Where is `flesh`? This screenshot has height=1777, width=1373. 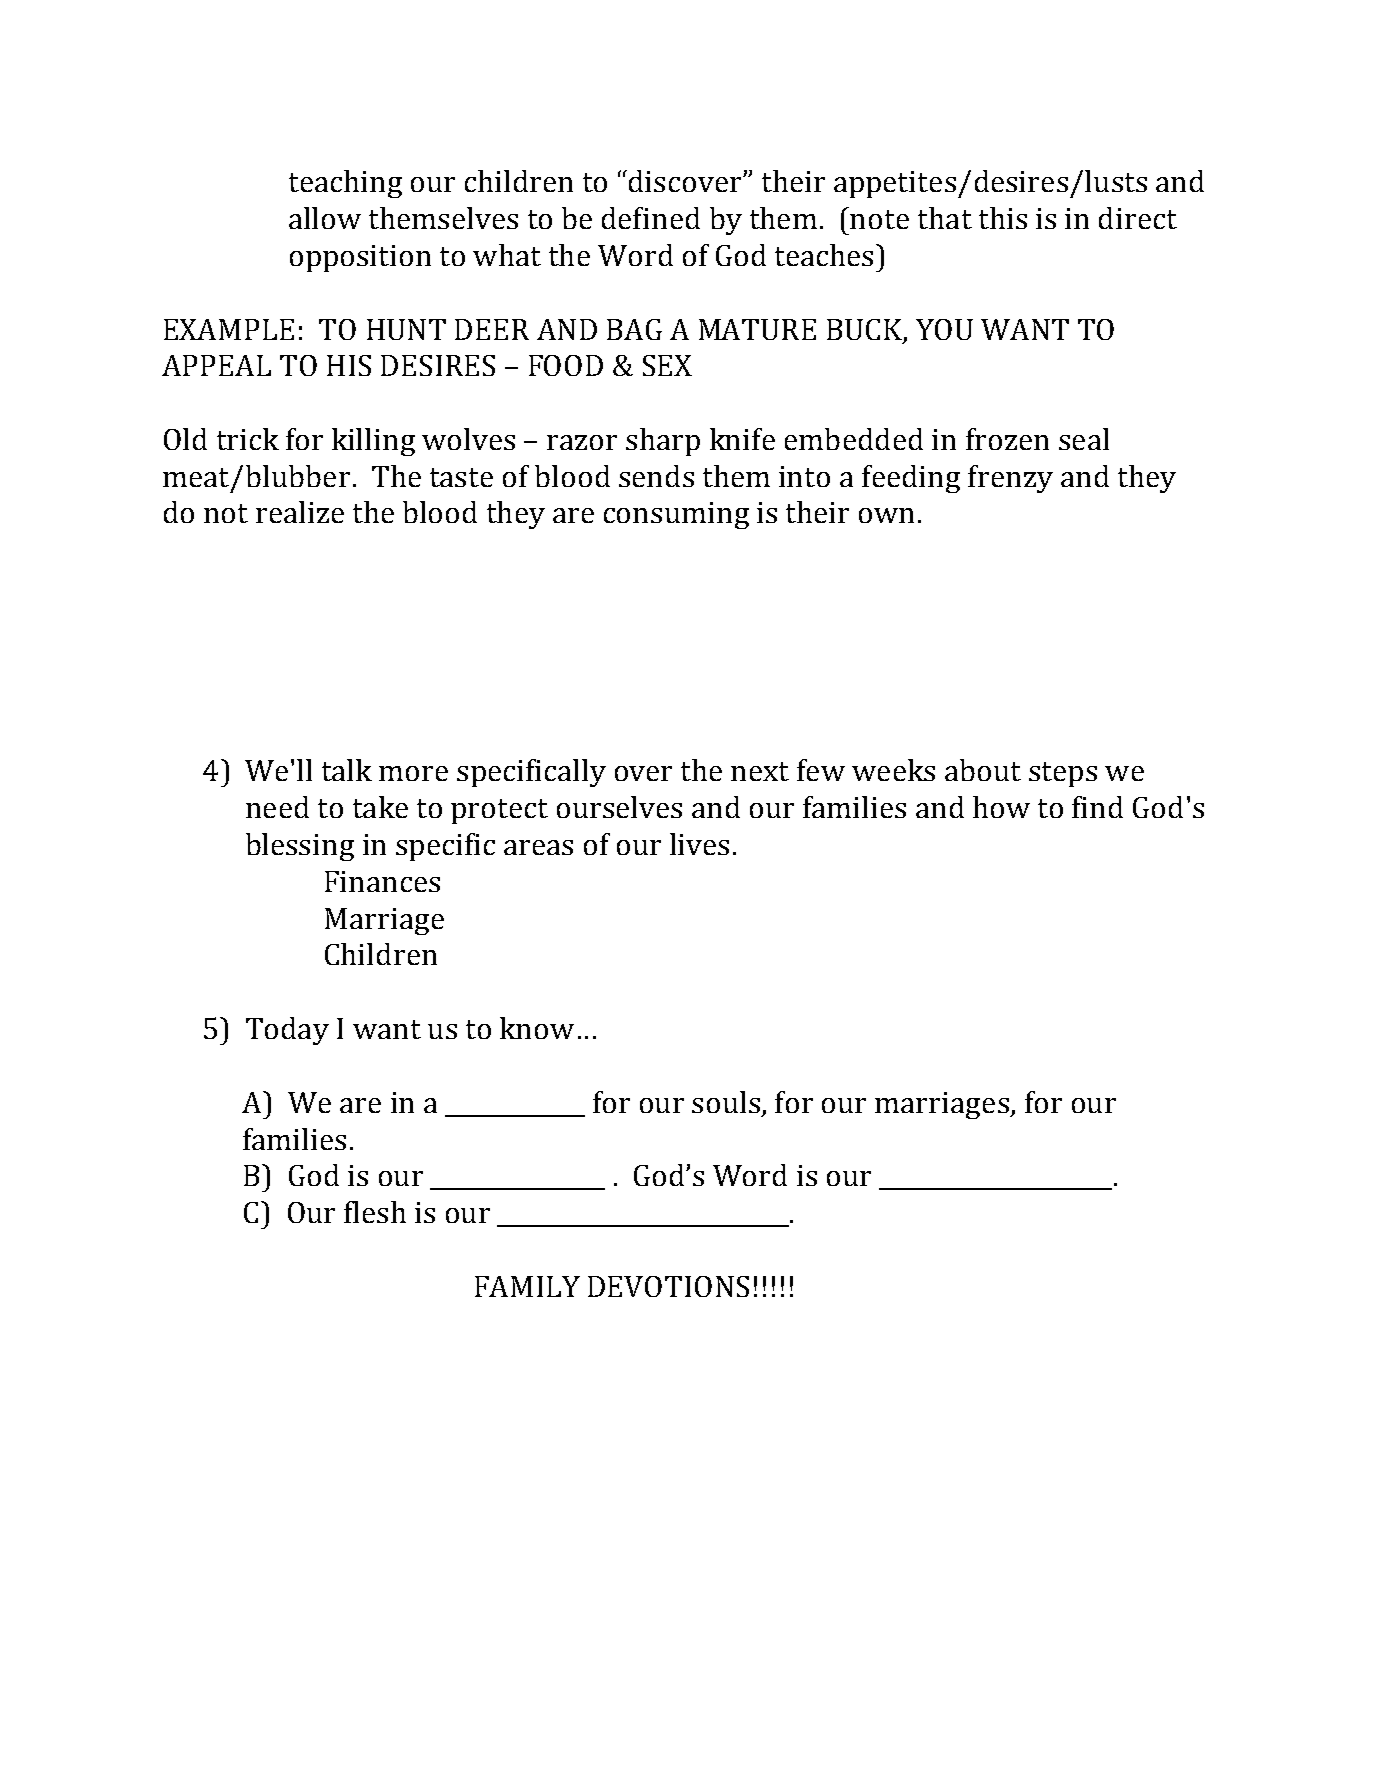 flesh is located at coordinates (375, 1212).
